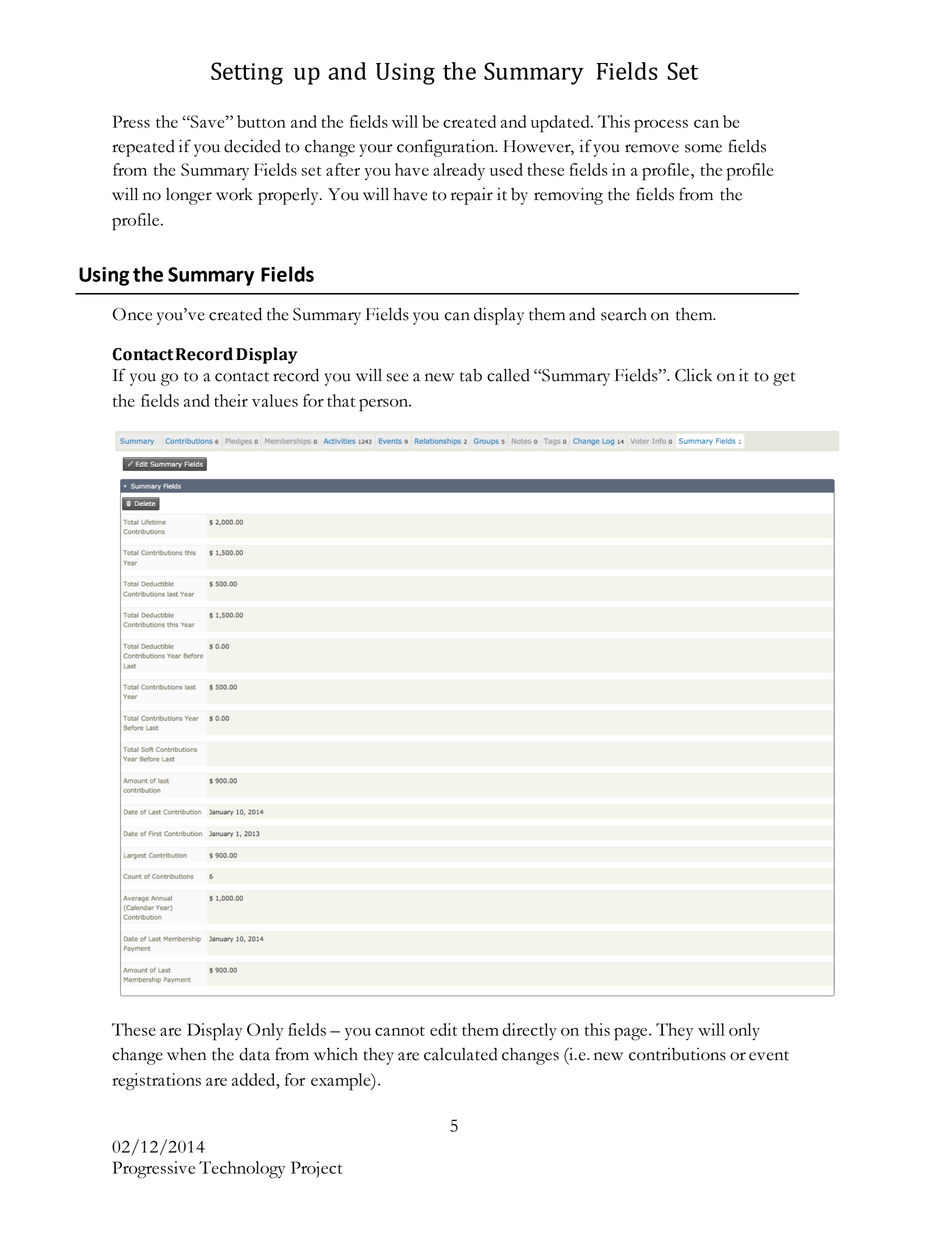  I want to click on calculated, so click(460, 1054).
